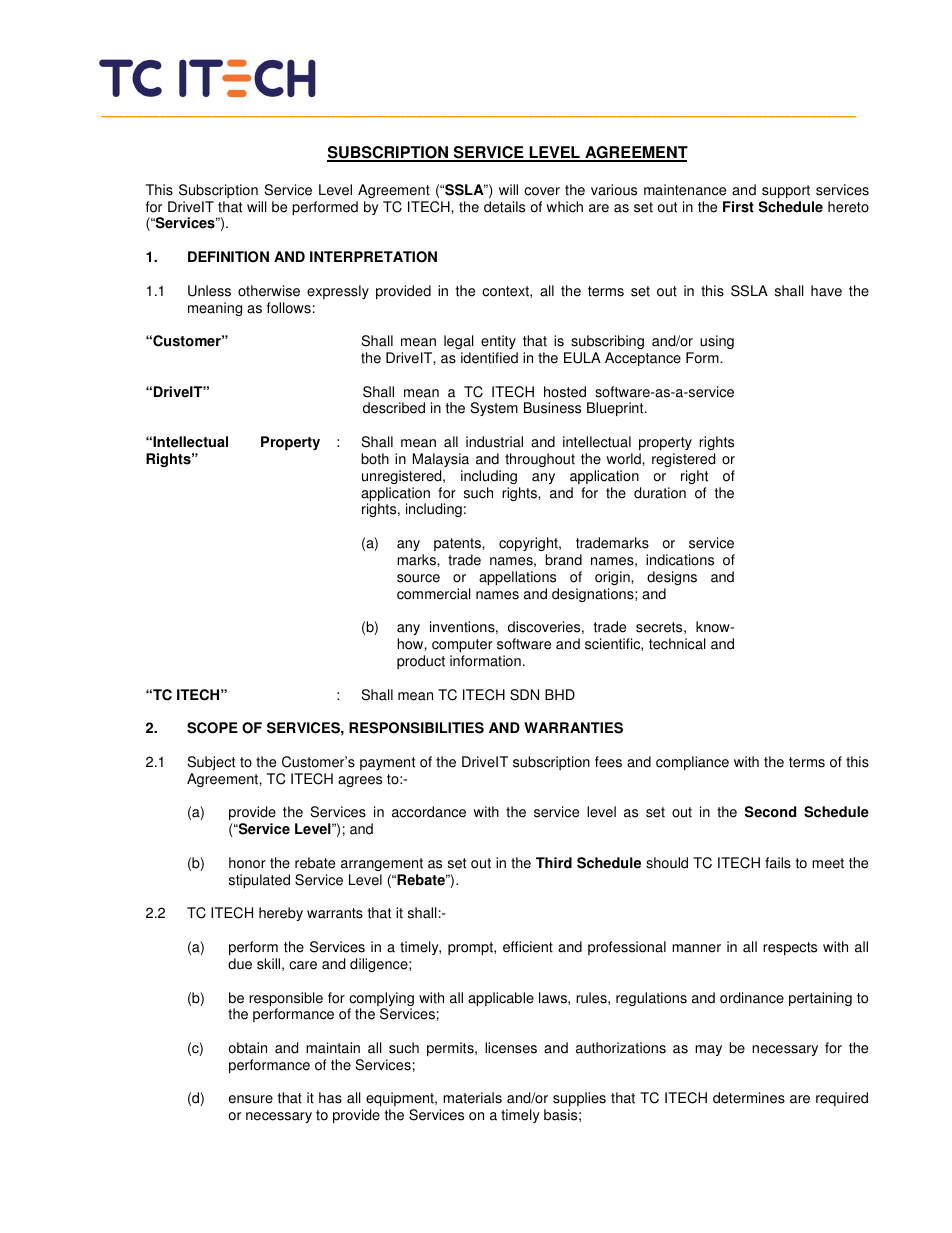  I want to click on details, so click(504, 207).
